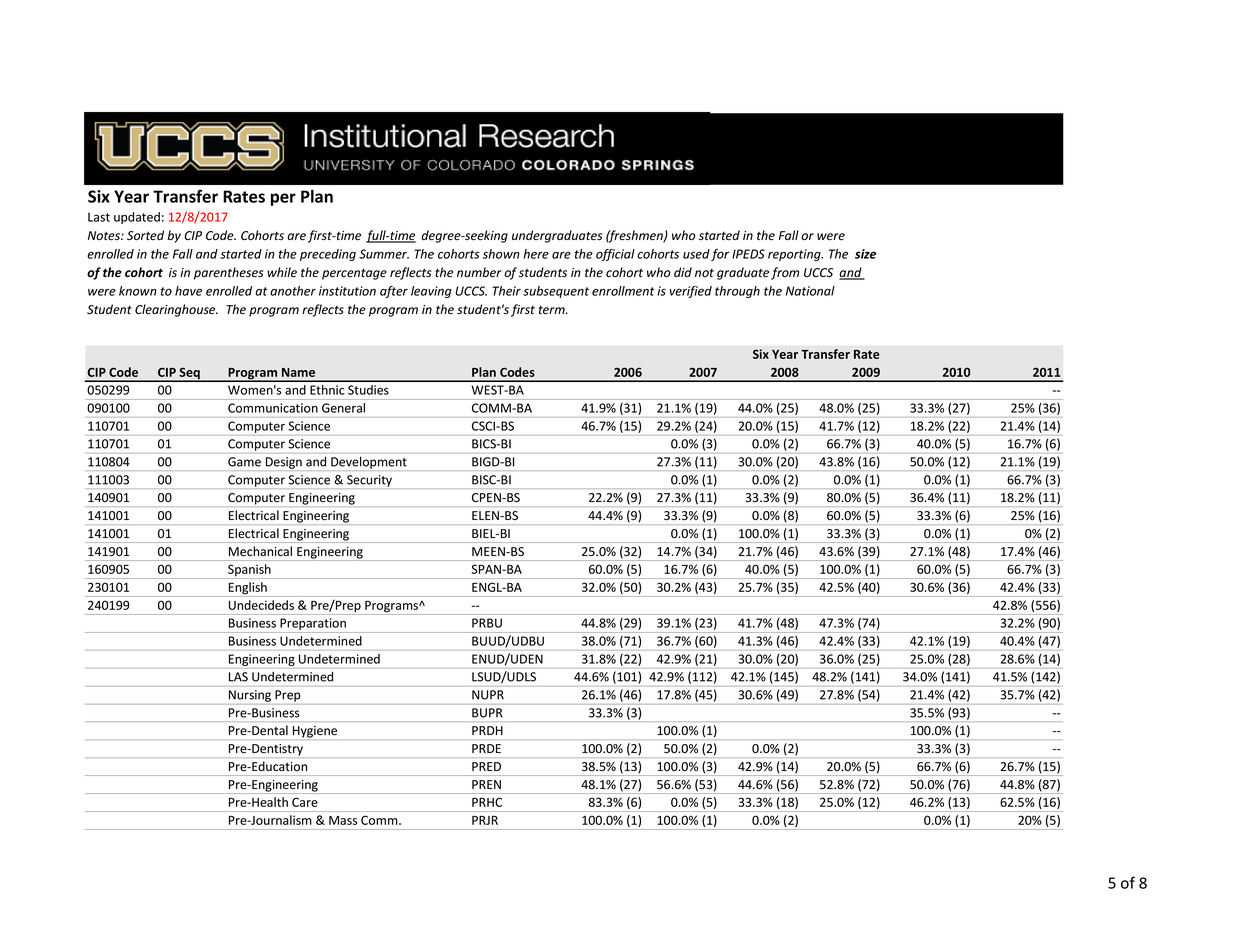 Image resolution: width=1233 pixels, height=952 pixels. I want to click on Care, so click(304, 802).
